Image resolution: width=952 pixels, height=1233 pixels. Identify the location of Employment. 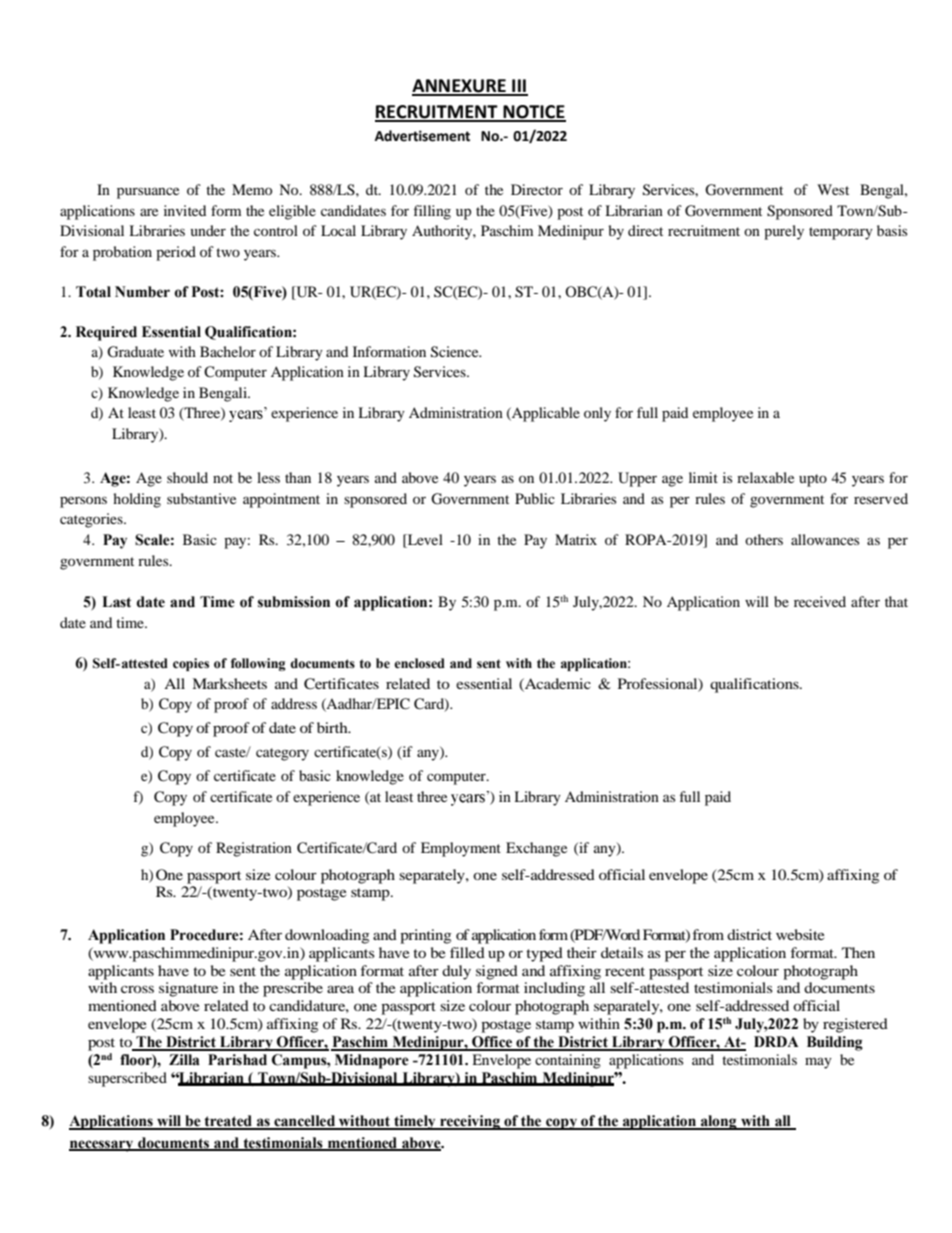
(461, 849).
